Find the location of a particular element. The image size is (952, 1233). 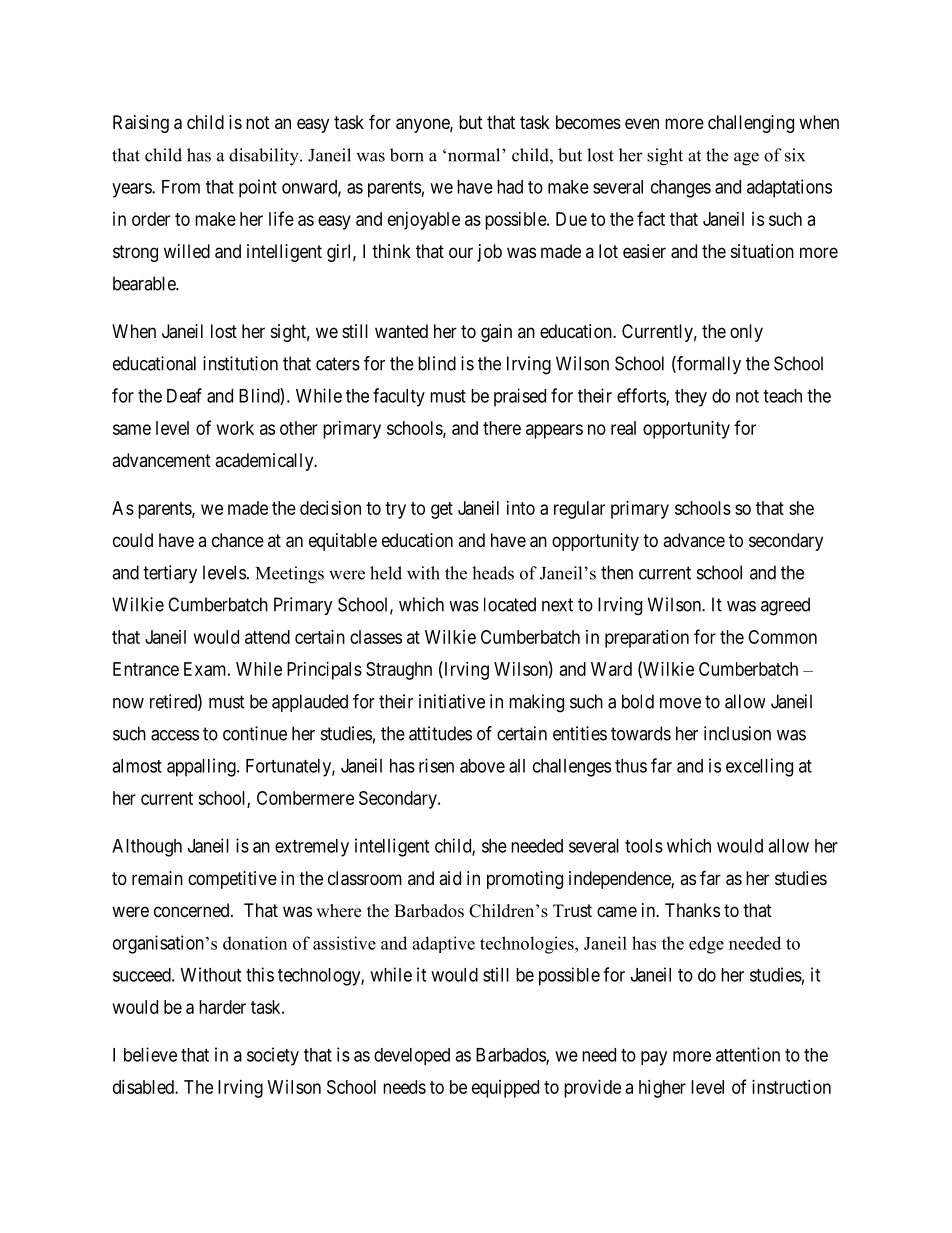

age is located at coordinates (746, 159).
